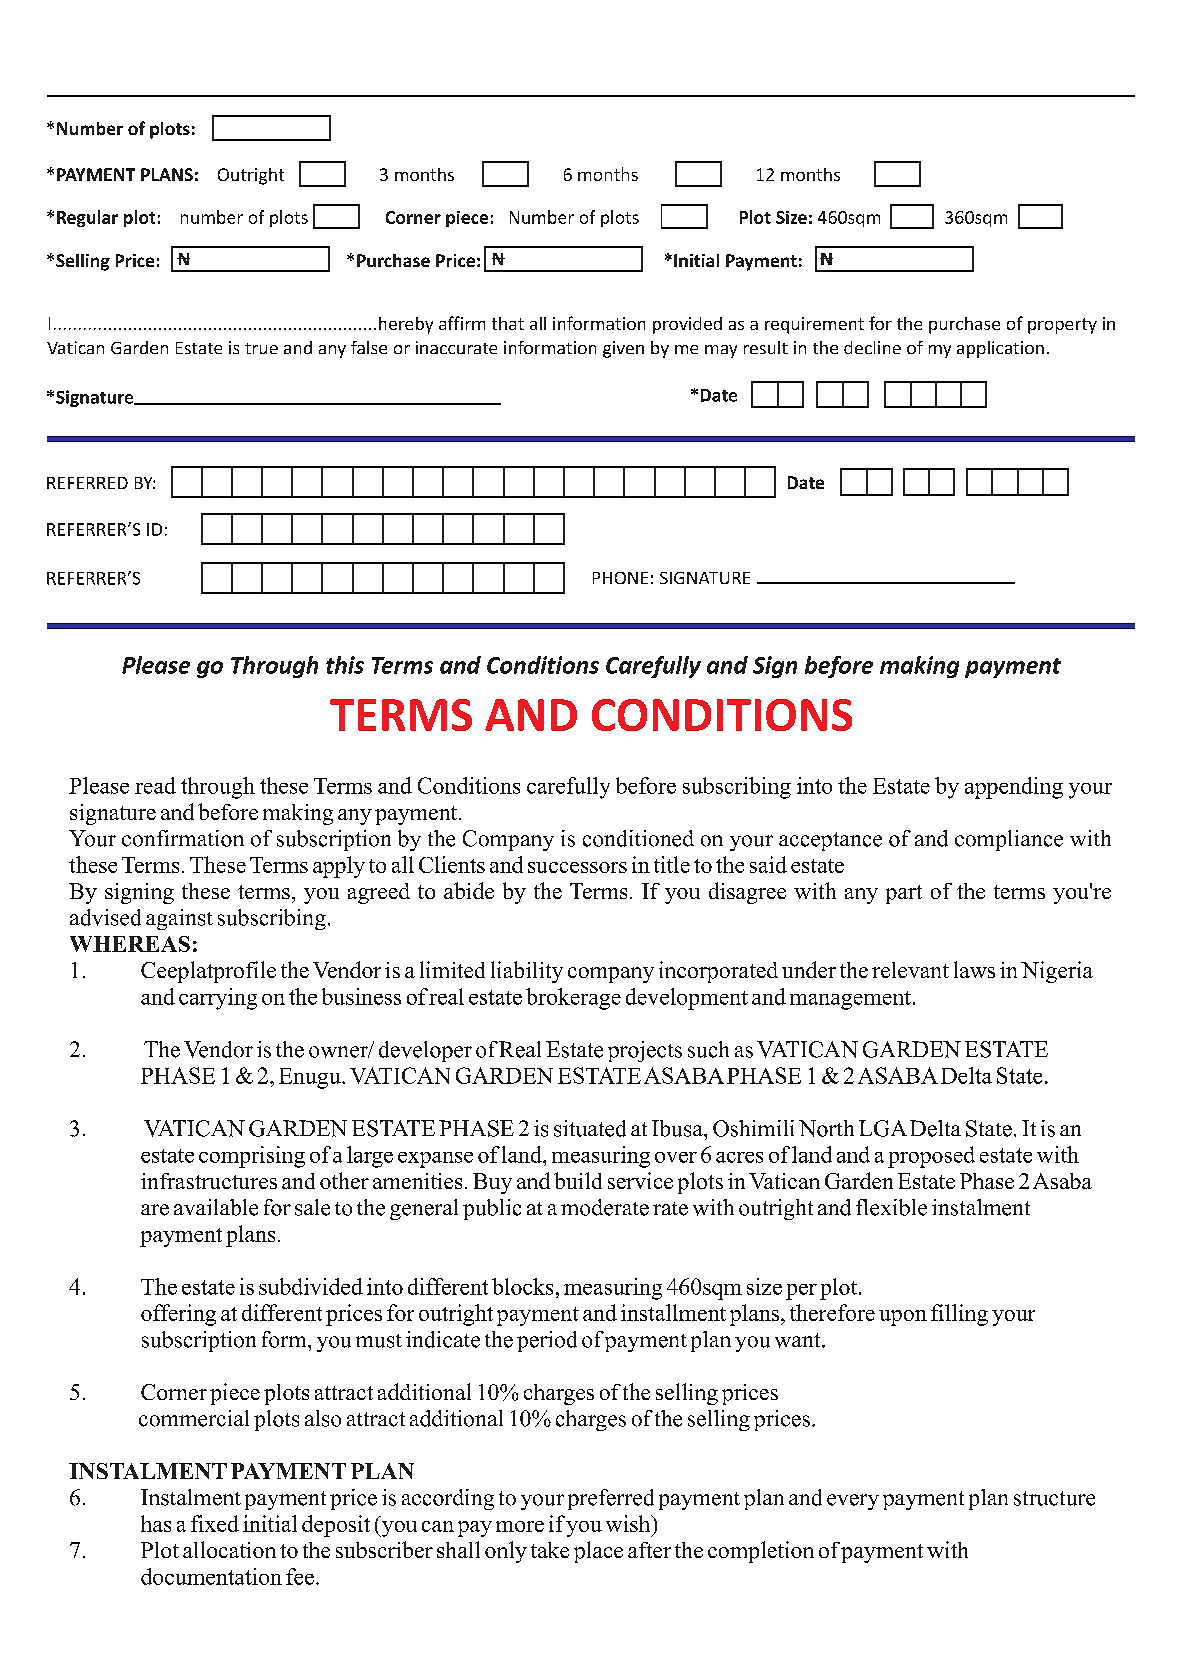 The image size is (1181, 1670). What do you see at coordinates (345, 665) in the page?
I see `this` at bounding box center [345, 665].
